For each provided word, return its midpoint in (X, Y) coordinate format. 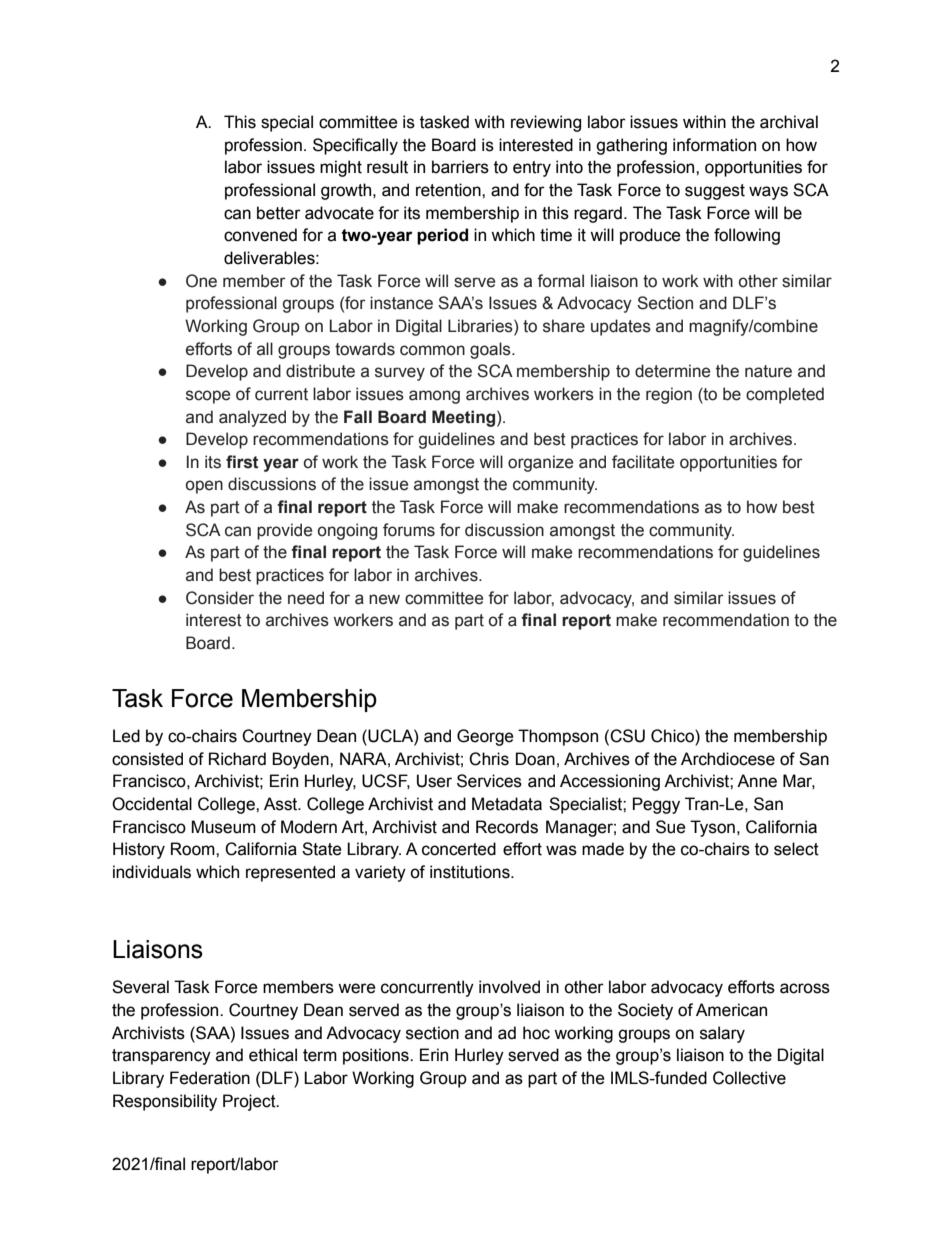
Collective (749, 1078)
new (384, 599)
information (714, 145)
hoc (536, 1033)
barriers (460, 167)
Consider (220, 598)
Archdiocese (728, 759)
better (279, 213)
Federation (210, 1078)
